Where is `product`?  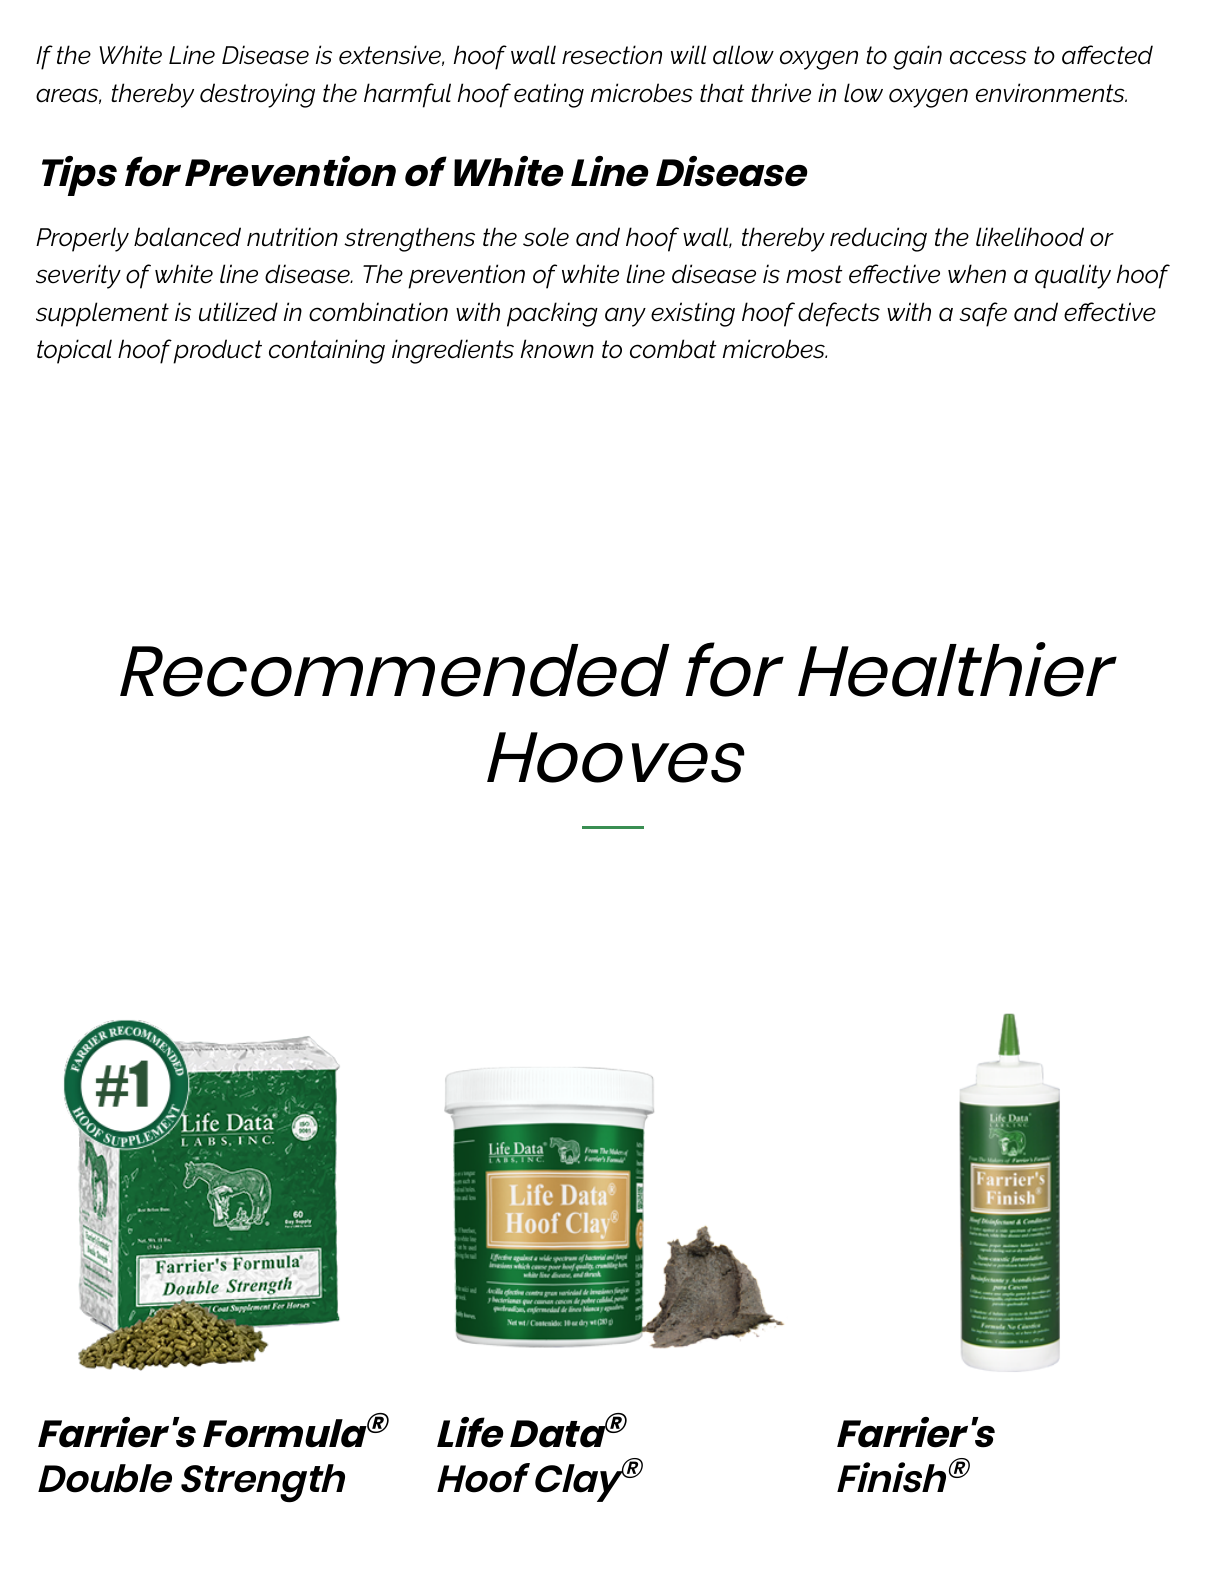
product is located at coordinates (217, 351).
